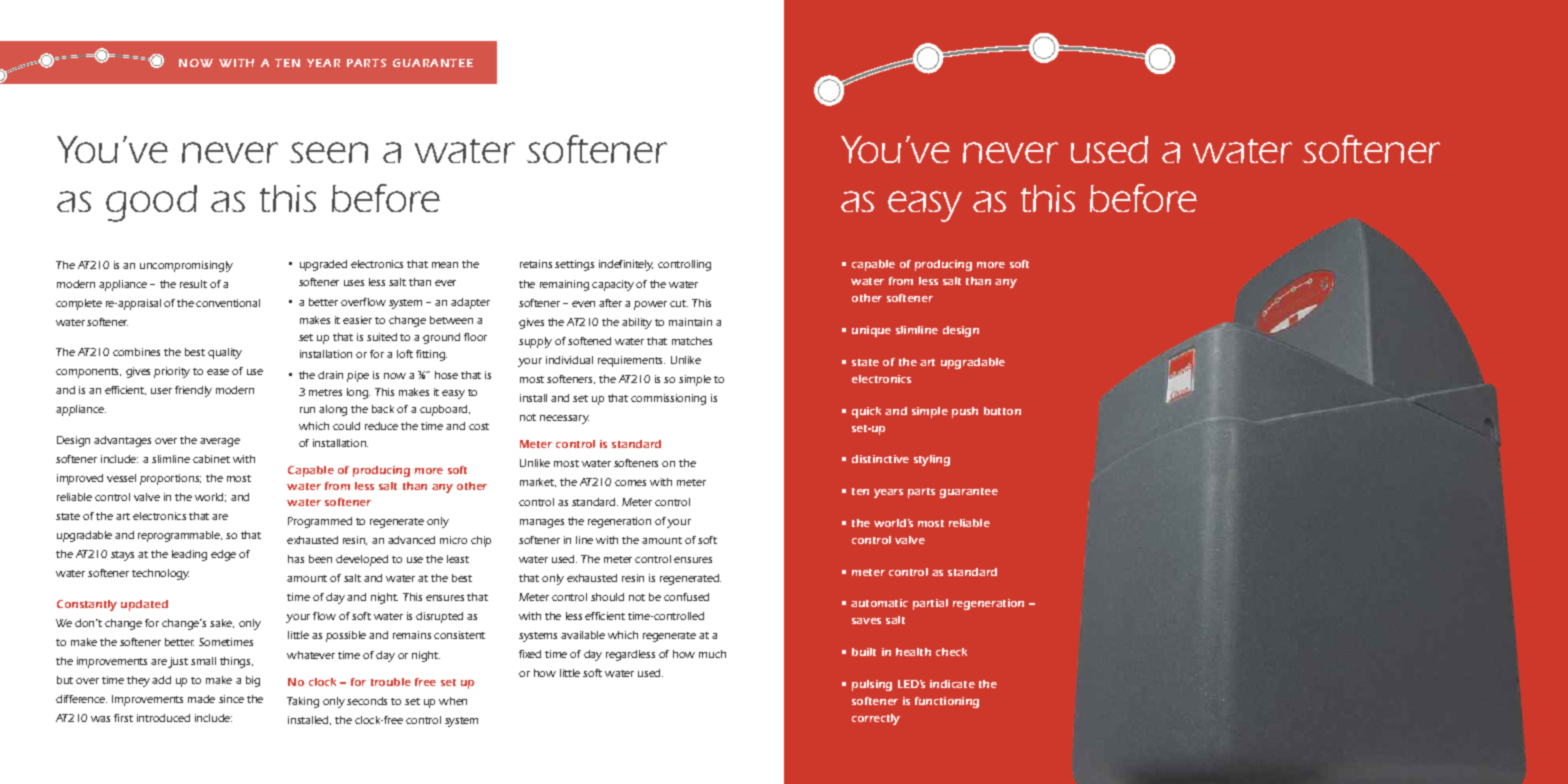 This screenshot has height=784, width=1568. What do you see at coordinates (453, 701) in the screenshot?
I see `when` at bounding box center [453, 701].
